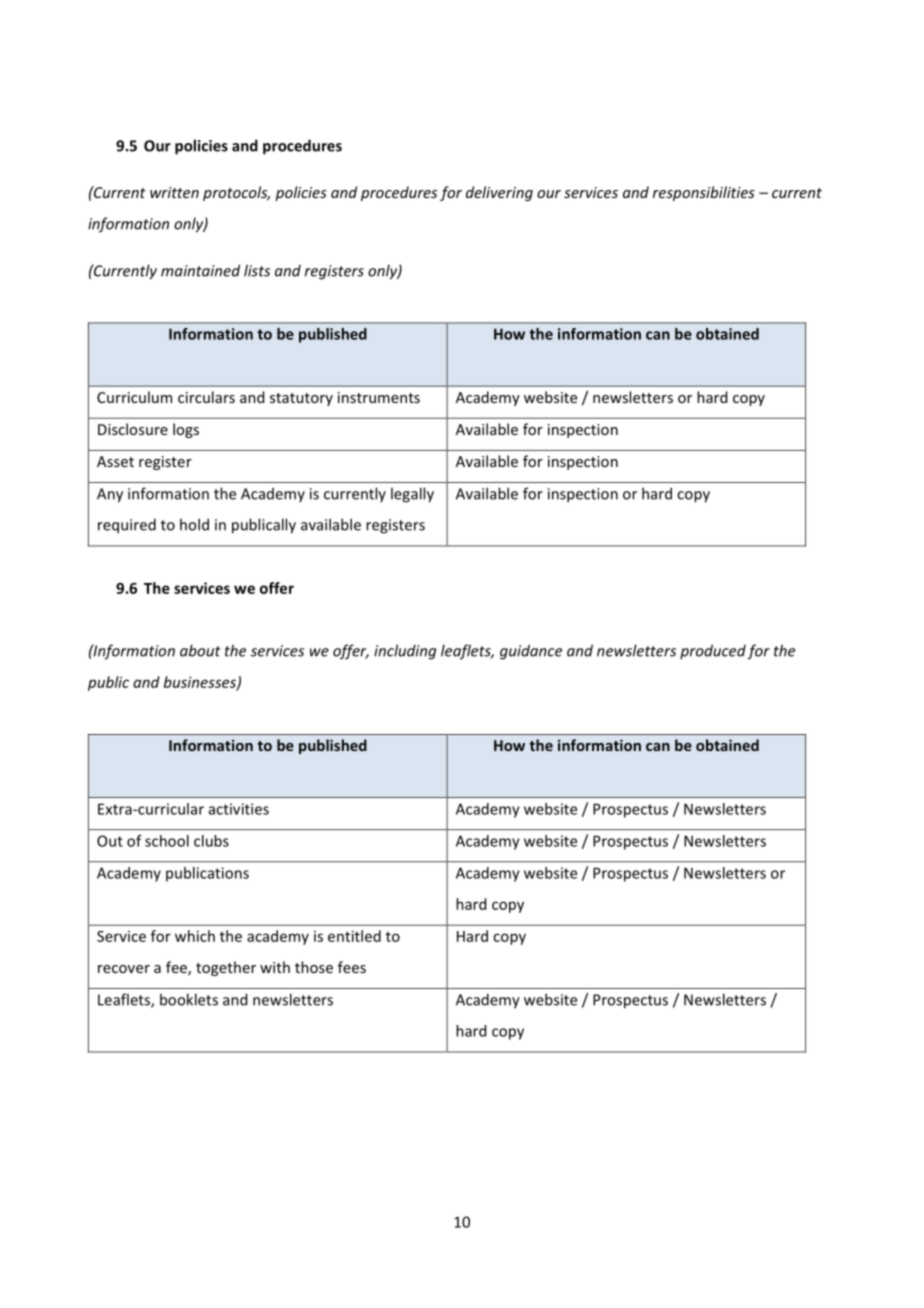  I want to click on responsibilities, so click(704, 193).
